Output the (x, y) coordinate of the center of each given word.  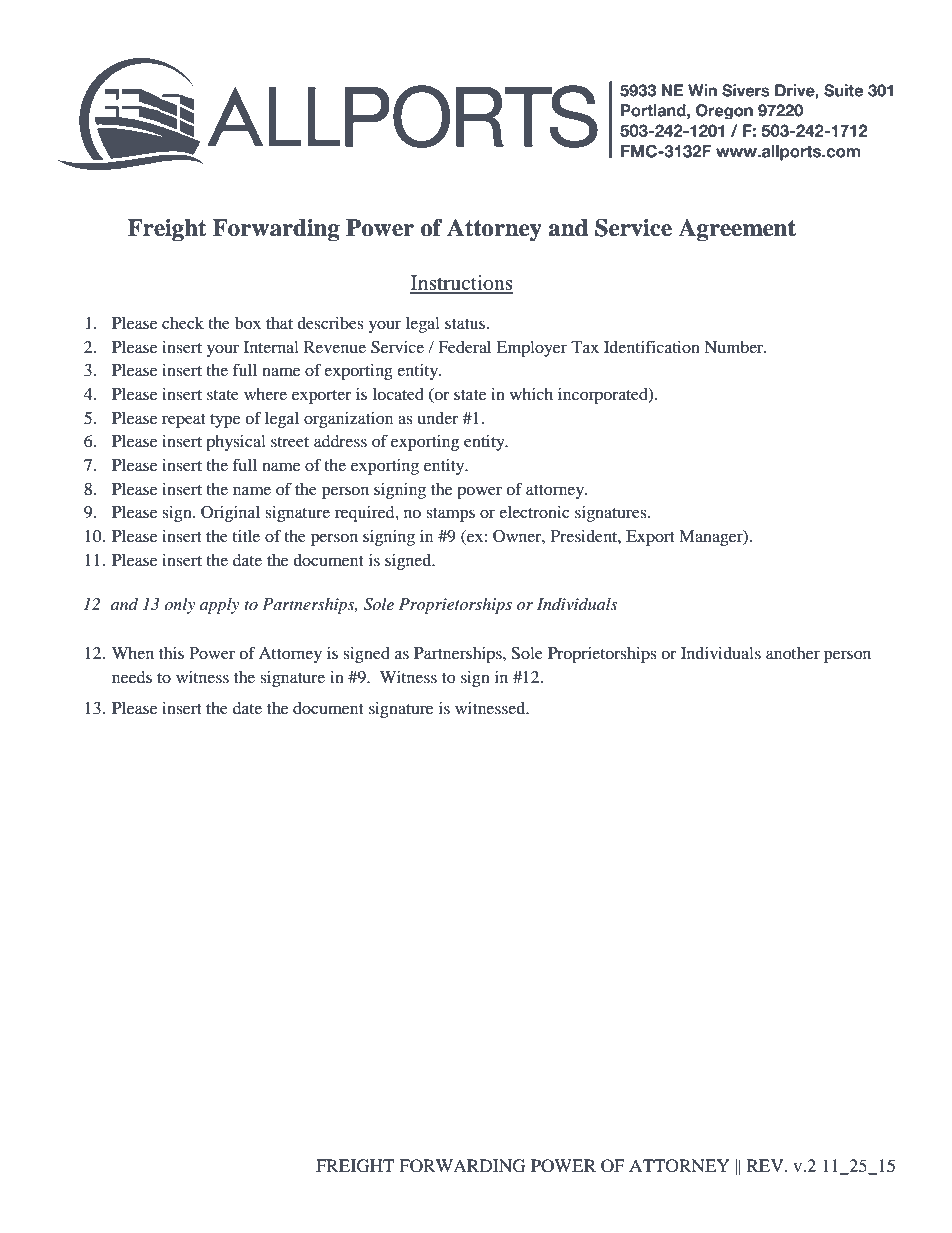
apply (219, 606)
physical (236, 443)
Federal (464, 347)
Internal (271, 347)
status (465, 324)
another (793, 653)
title (246, 536)
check (183, 323)
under (438, 418)
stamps (450, 515)
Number (735, 347)
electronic (534, 512)
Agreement (737, 230)
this (171, 653)
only (179, 606)
